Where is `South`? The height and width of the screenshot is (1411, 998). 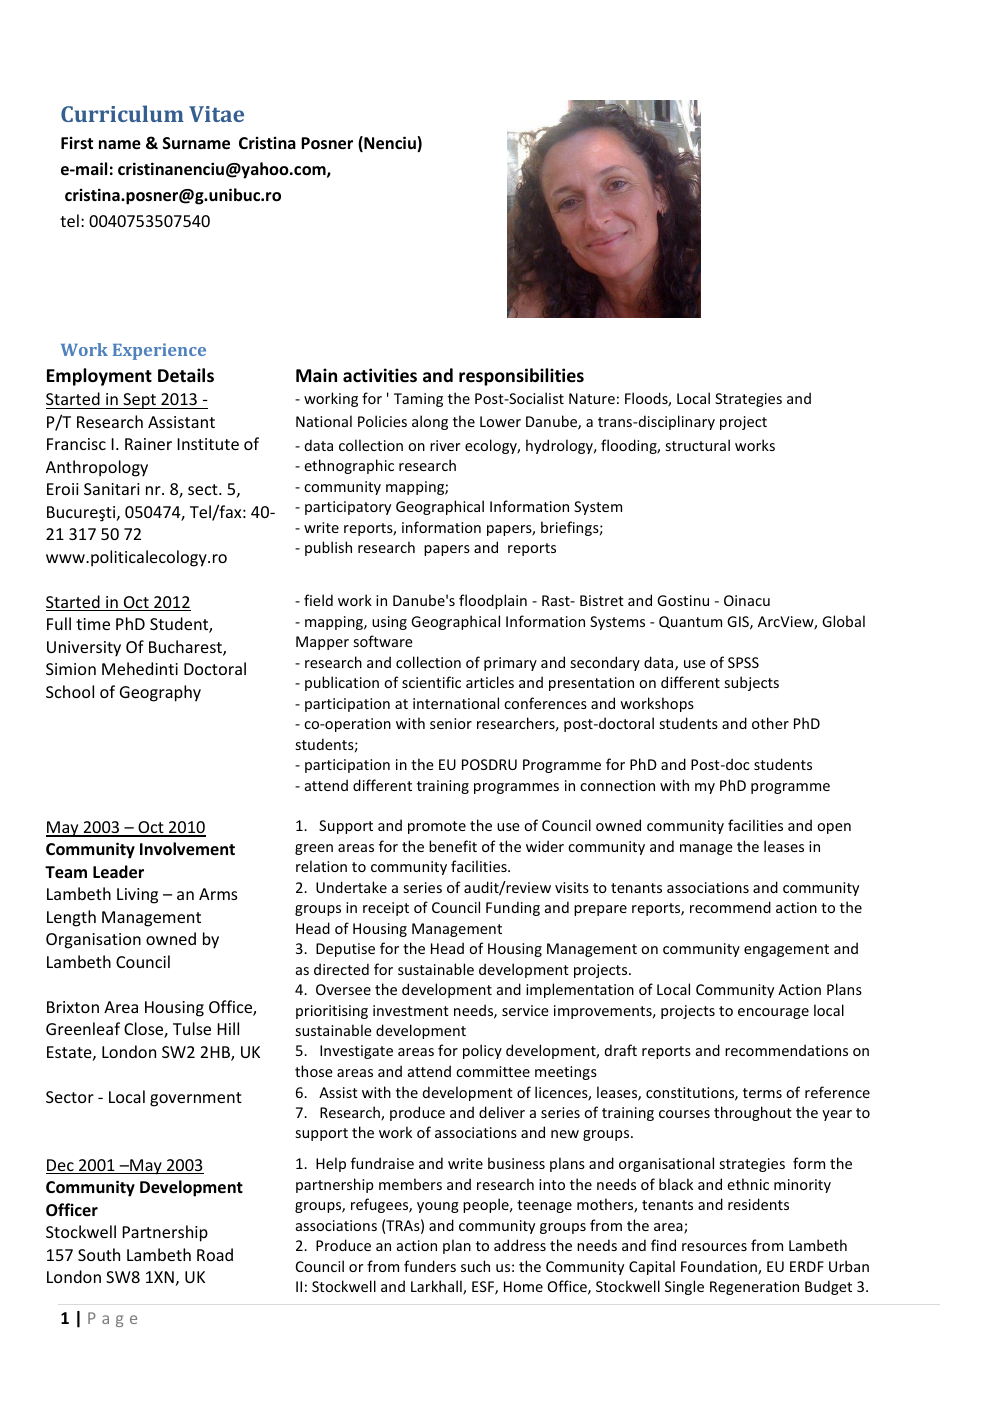
South is located at coordinates (99, 1254).
